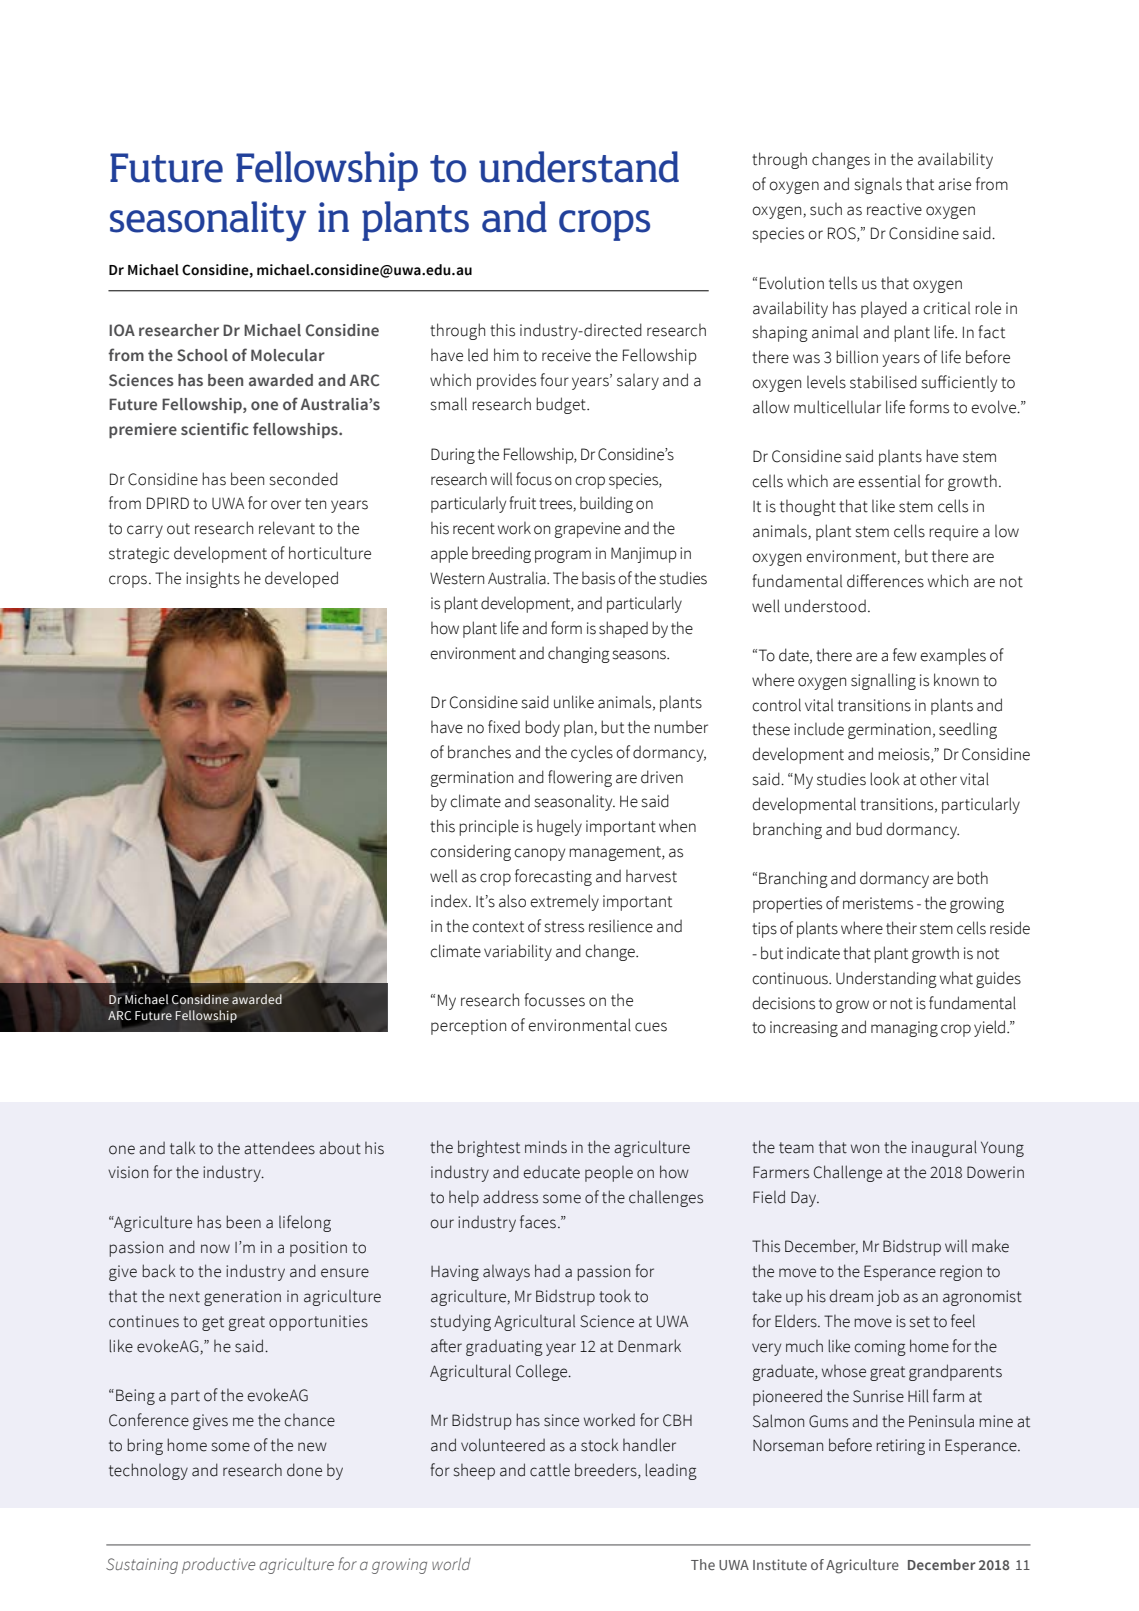  Describe the element at coordinates (563, 556) in the screenshot. I see `program` at that location.
